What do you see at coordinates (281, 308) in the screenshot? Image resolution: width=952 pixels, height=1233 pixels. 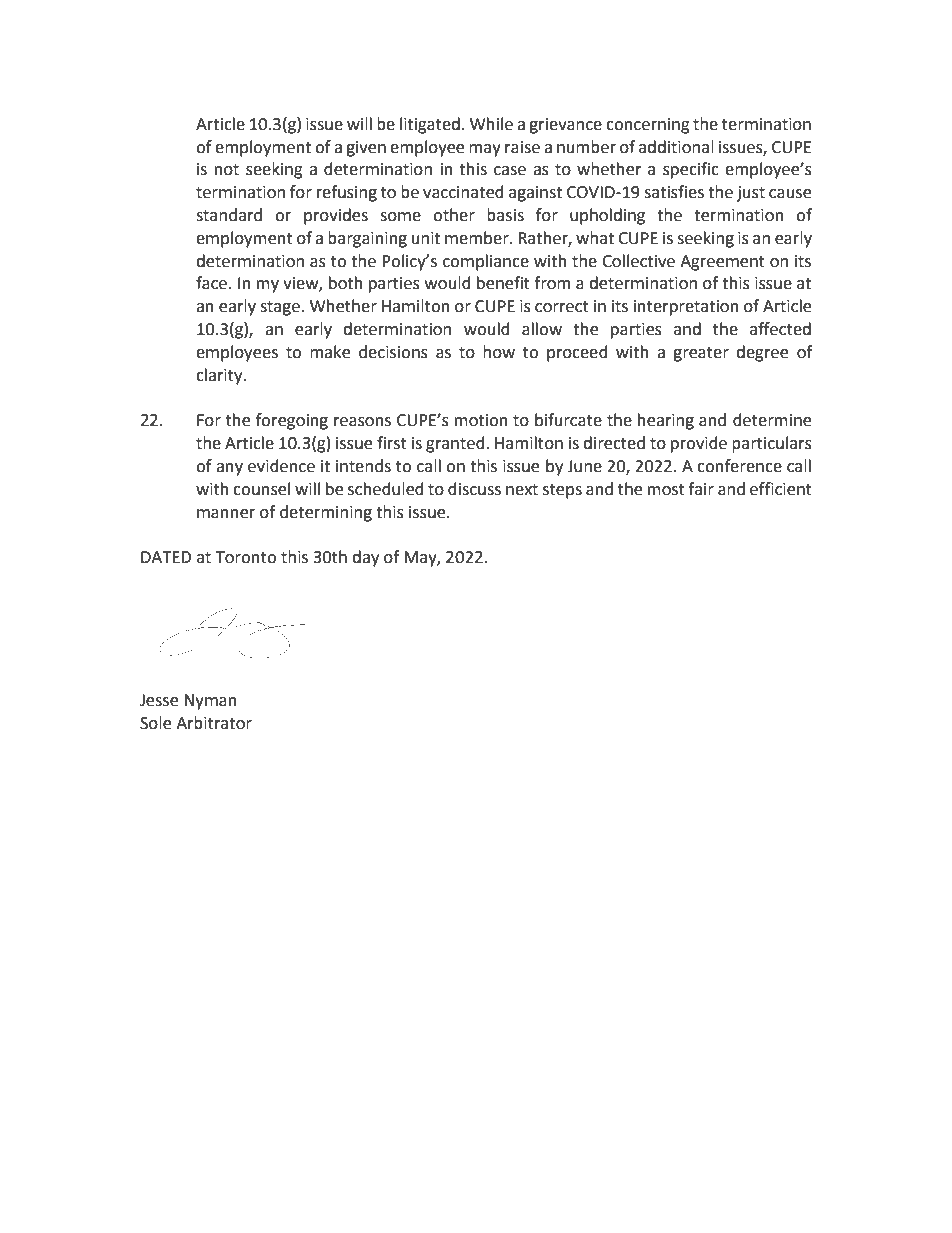 I see `stage` at bounding box center [281, 308].
